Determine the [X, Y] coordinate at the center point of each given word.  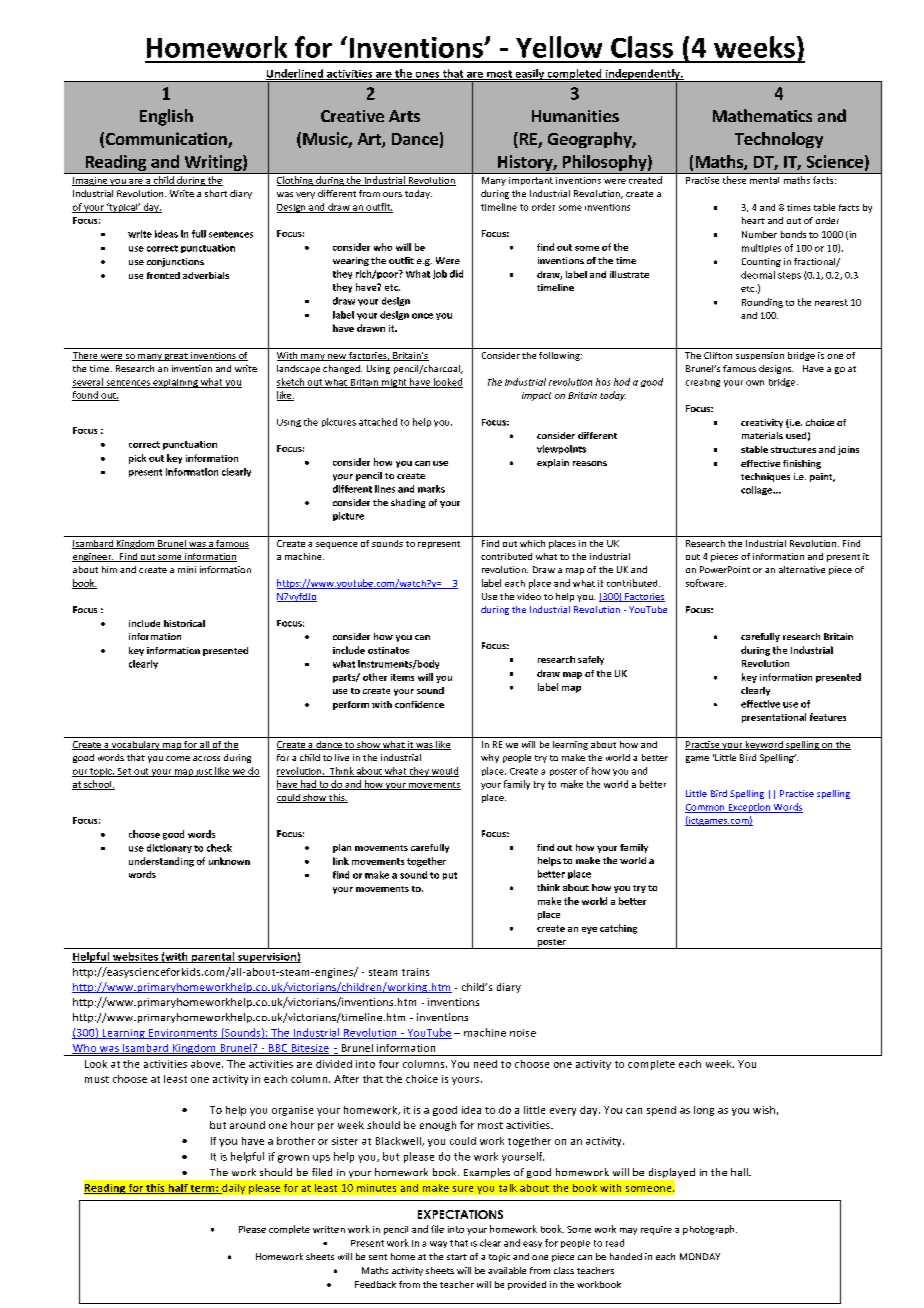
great [176, 357]
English [166, 117]
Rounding [762, 303]
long [704, 1111]
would [444, 772]
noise [523, 1033]
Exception [749, 808]
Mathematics [762, 115]
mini [187, 569]
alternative [802, 569]
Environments [183, 1034]
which [532, 543]
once [422, 316]
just [204, 773]
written [329, 1229]
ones [427, 76]
